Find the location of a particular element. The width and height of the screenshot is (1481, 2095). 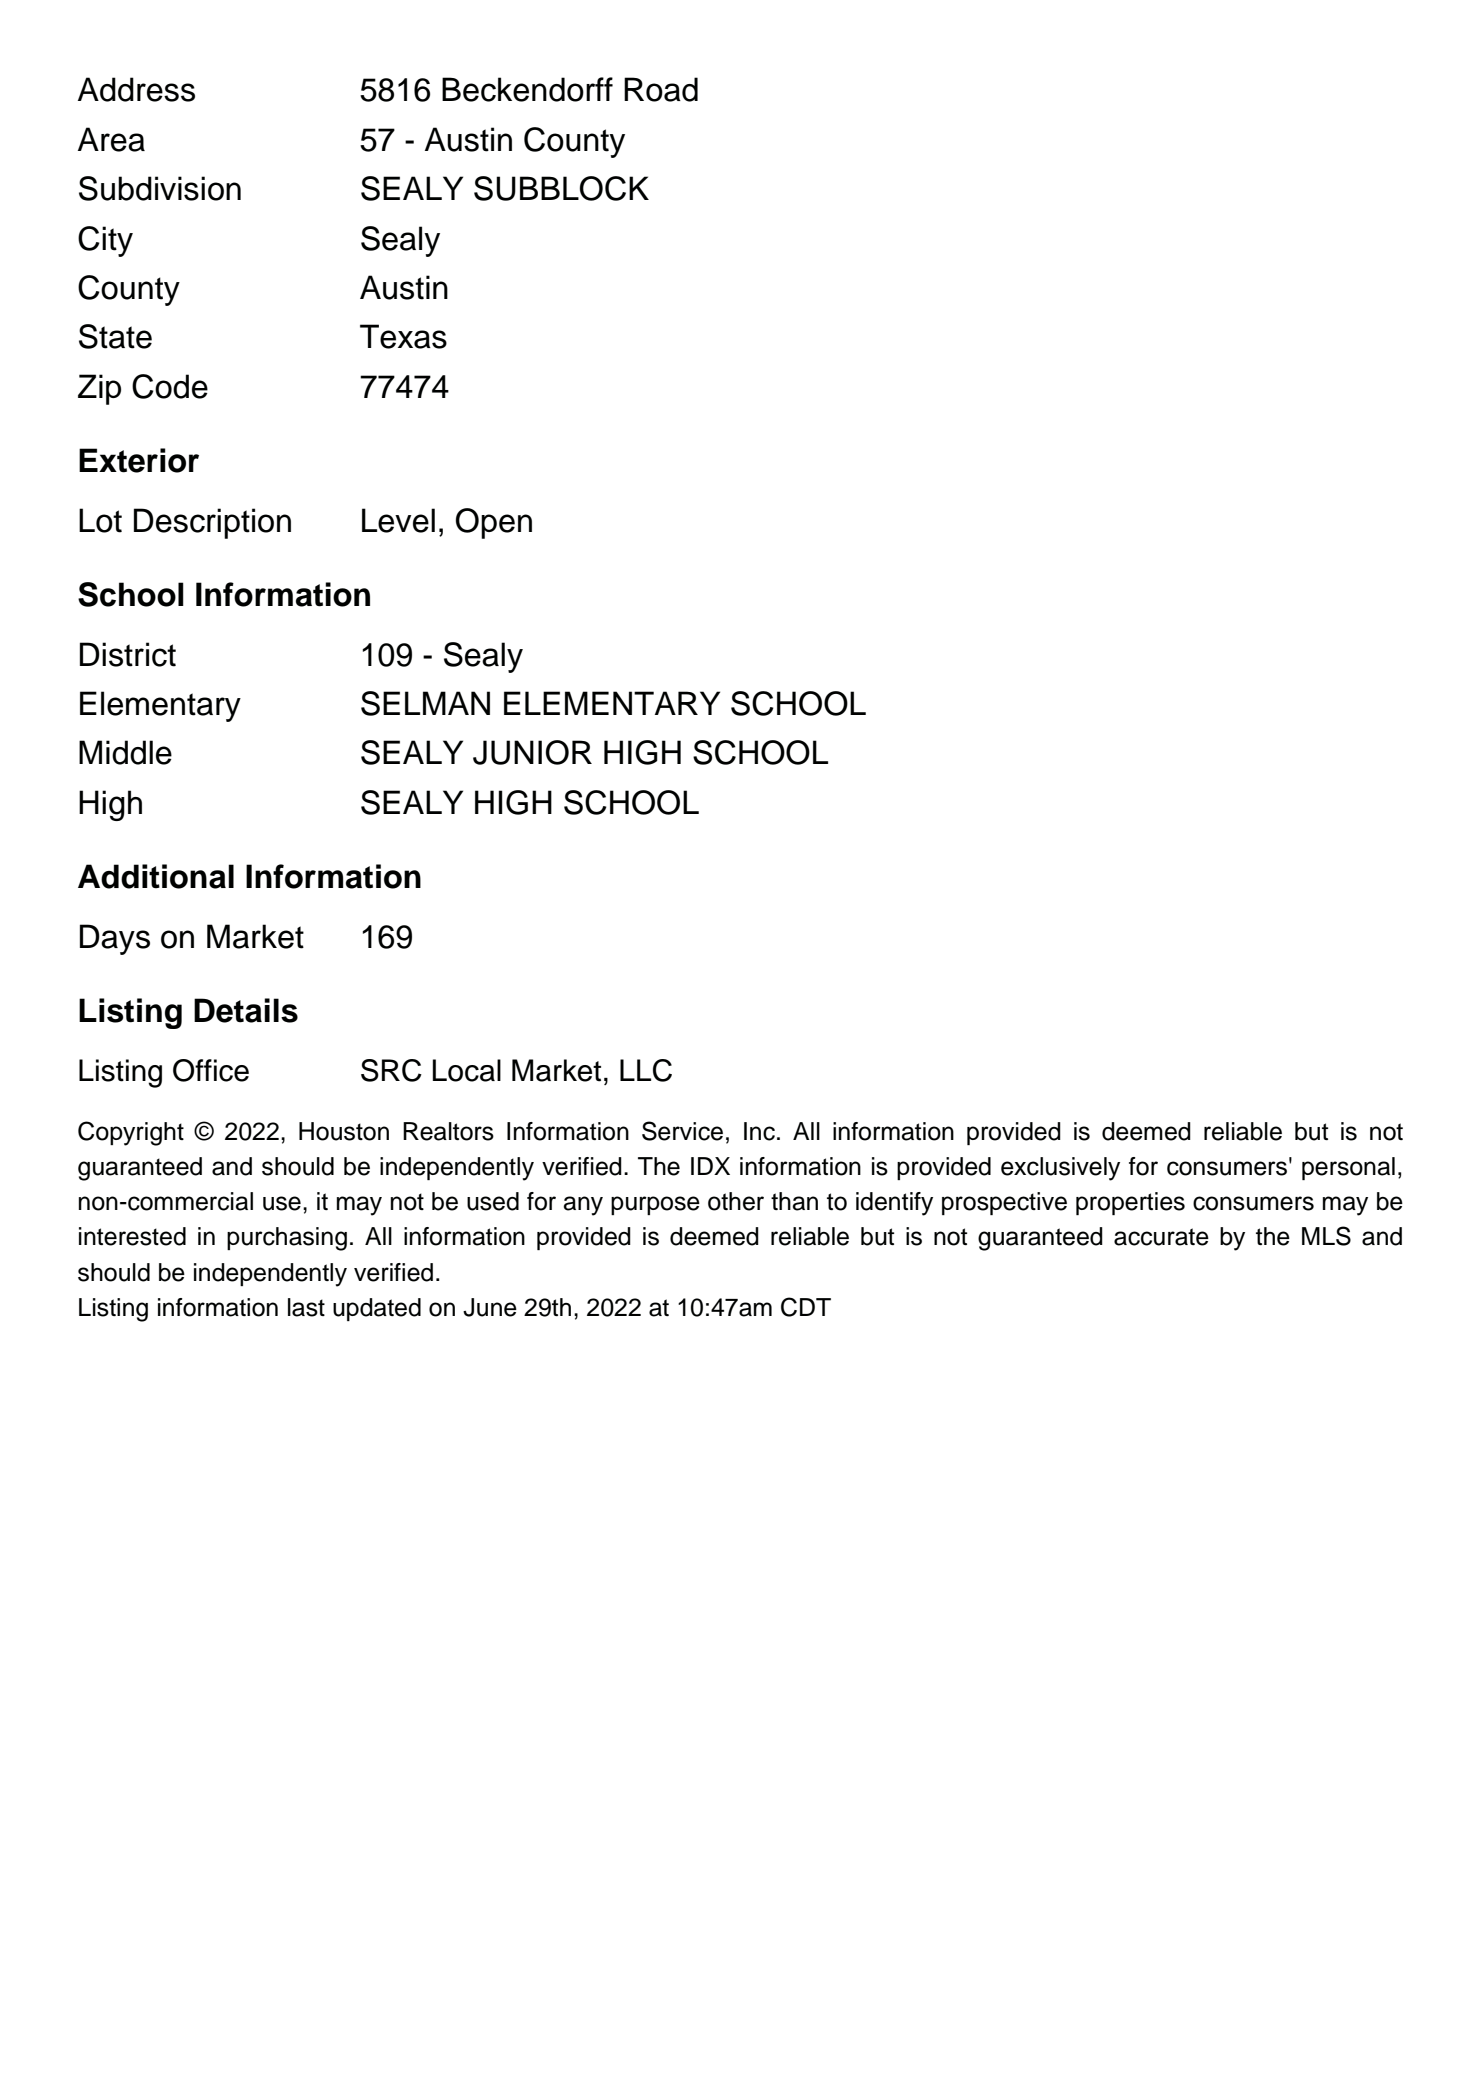

Service is located at coordinates (682, 1131).
